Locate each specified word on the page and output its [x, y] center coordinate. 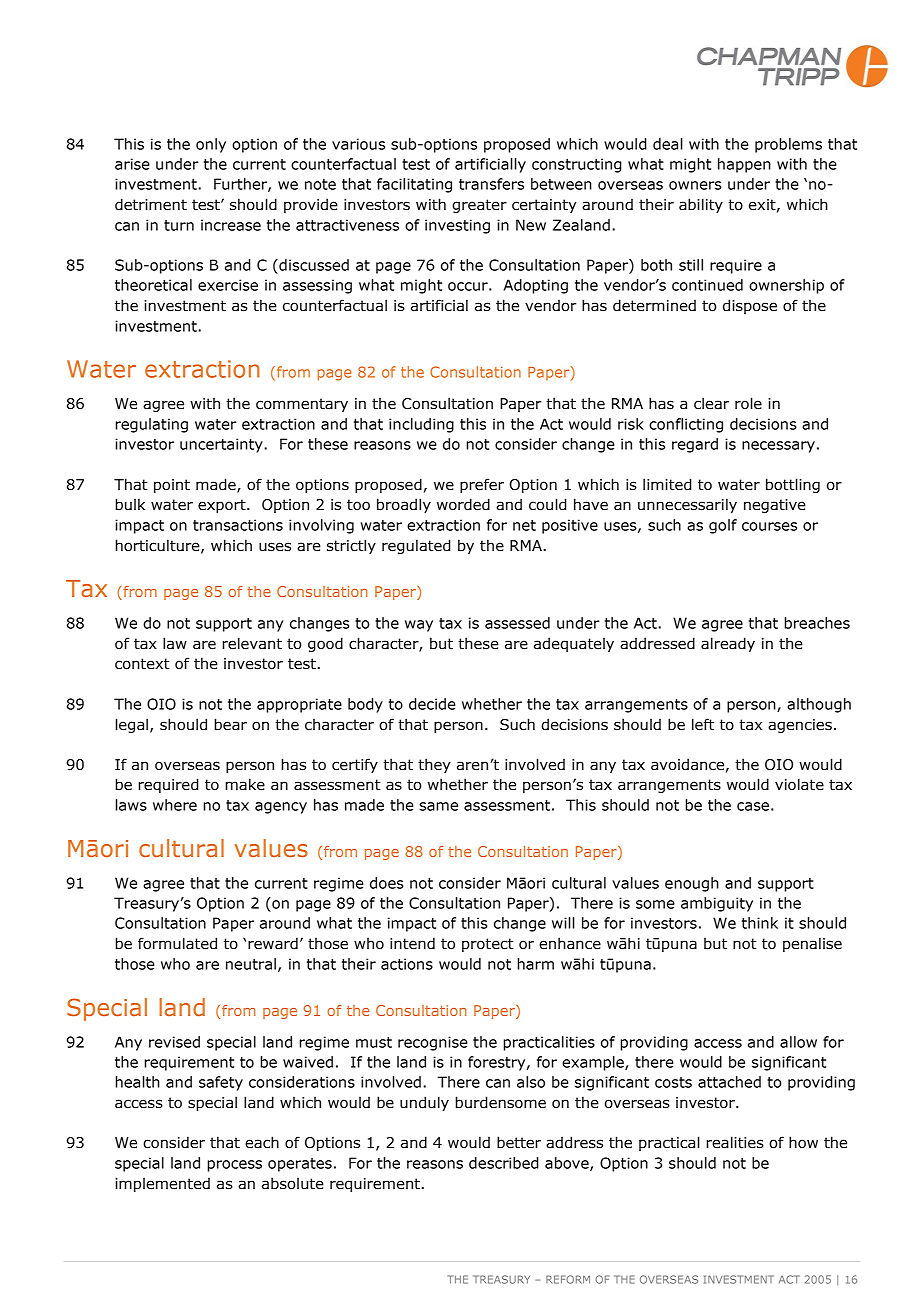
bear [230, 724]
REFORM [568, 1279]
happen [744, 165]
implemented [162, 1184]
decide [432, 704]
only [211, 145]
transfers [491, 184]
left [703, 724]
